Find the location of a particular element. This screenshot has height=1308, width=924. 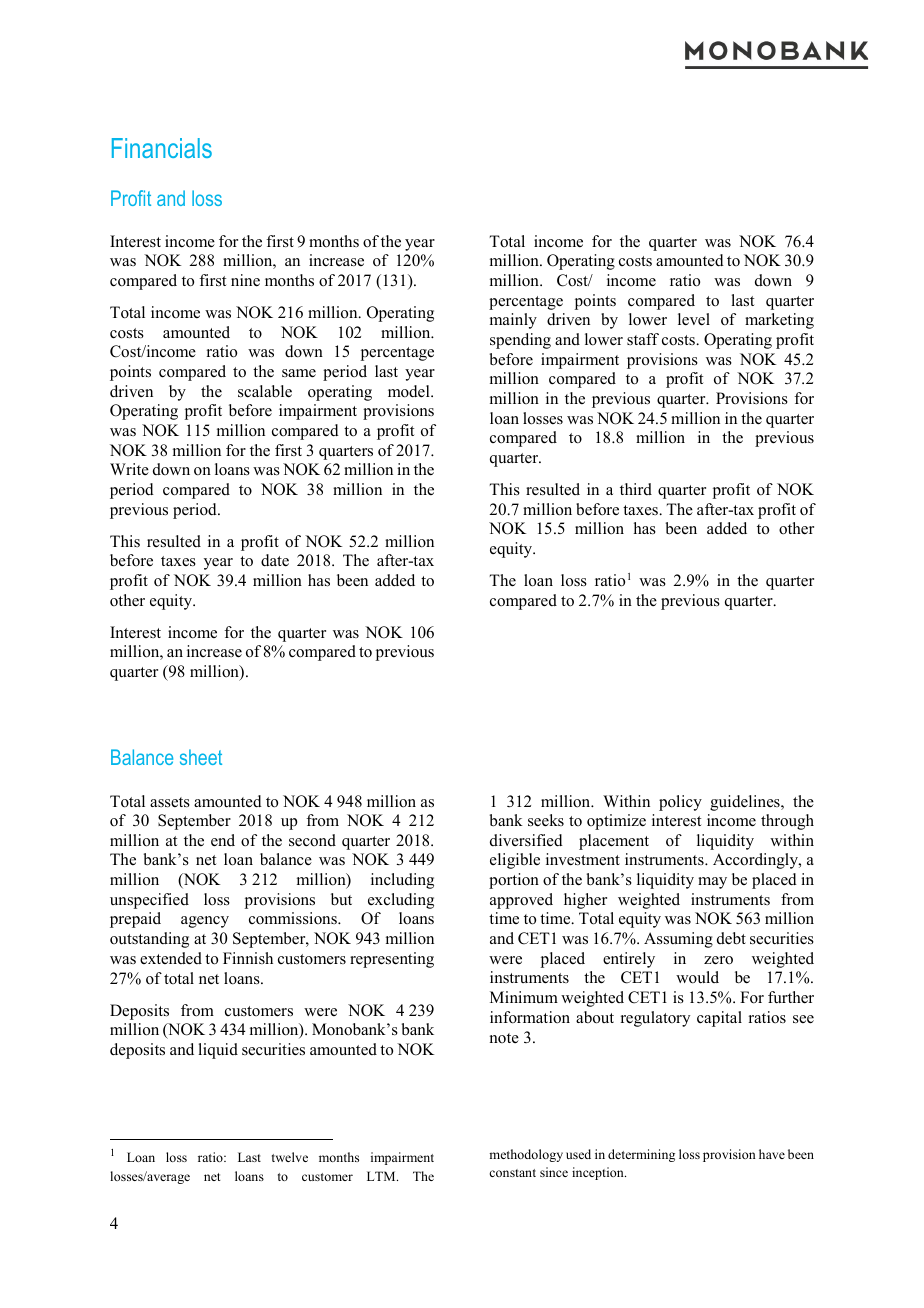

constant is located at coordinates (512, 1173).
